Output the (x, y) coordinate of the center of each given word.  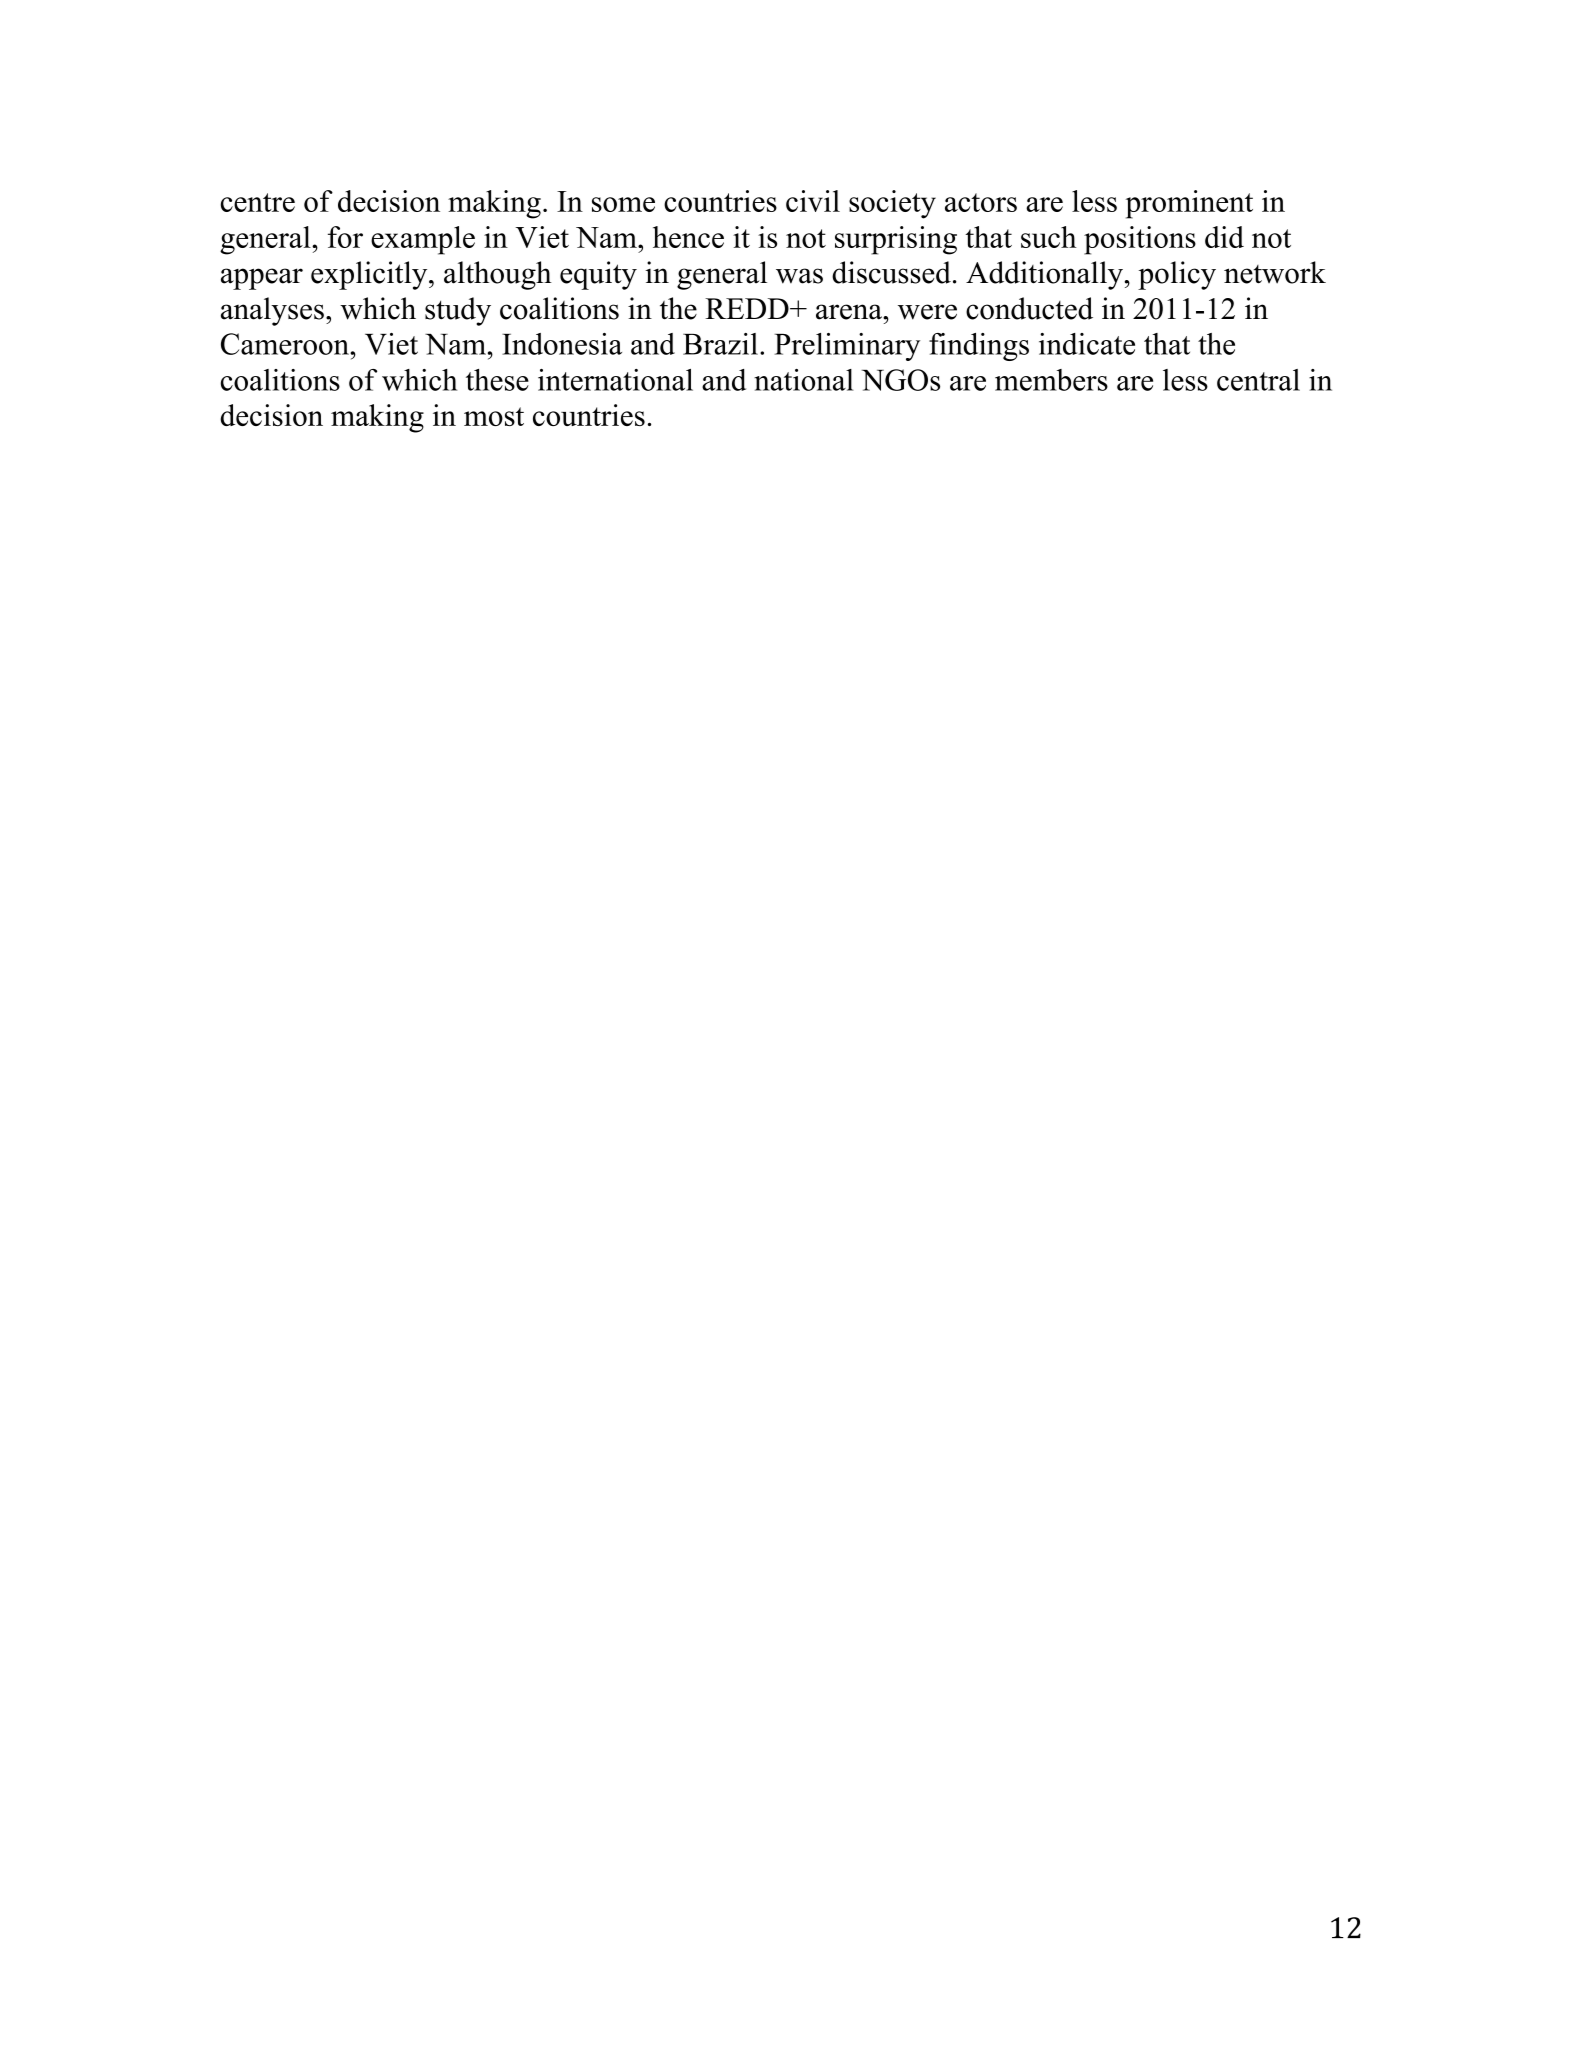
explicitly (370, 275)
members (1051, 380)
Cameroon (286, 344)
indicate (1087, 344)
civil (813, 201)
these (497, 380)
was (799, 276)
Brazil (720, 344)
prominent (1189, 204)
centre (258, 202)
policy (1177, 275)
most (494, 416)
